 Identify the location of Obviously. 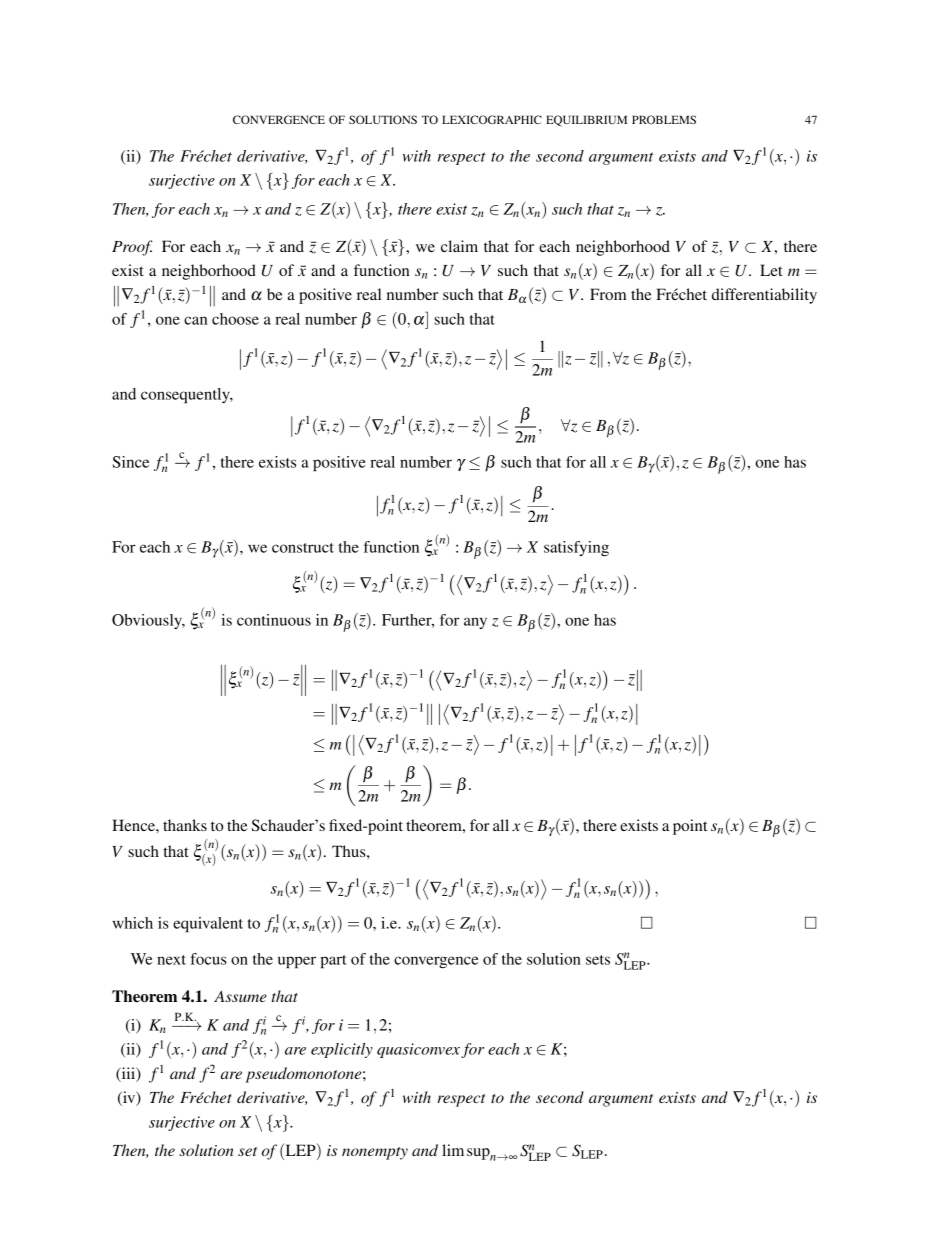
(148, 621).
